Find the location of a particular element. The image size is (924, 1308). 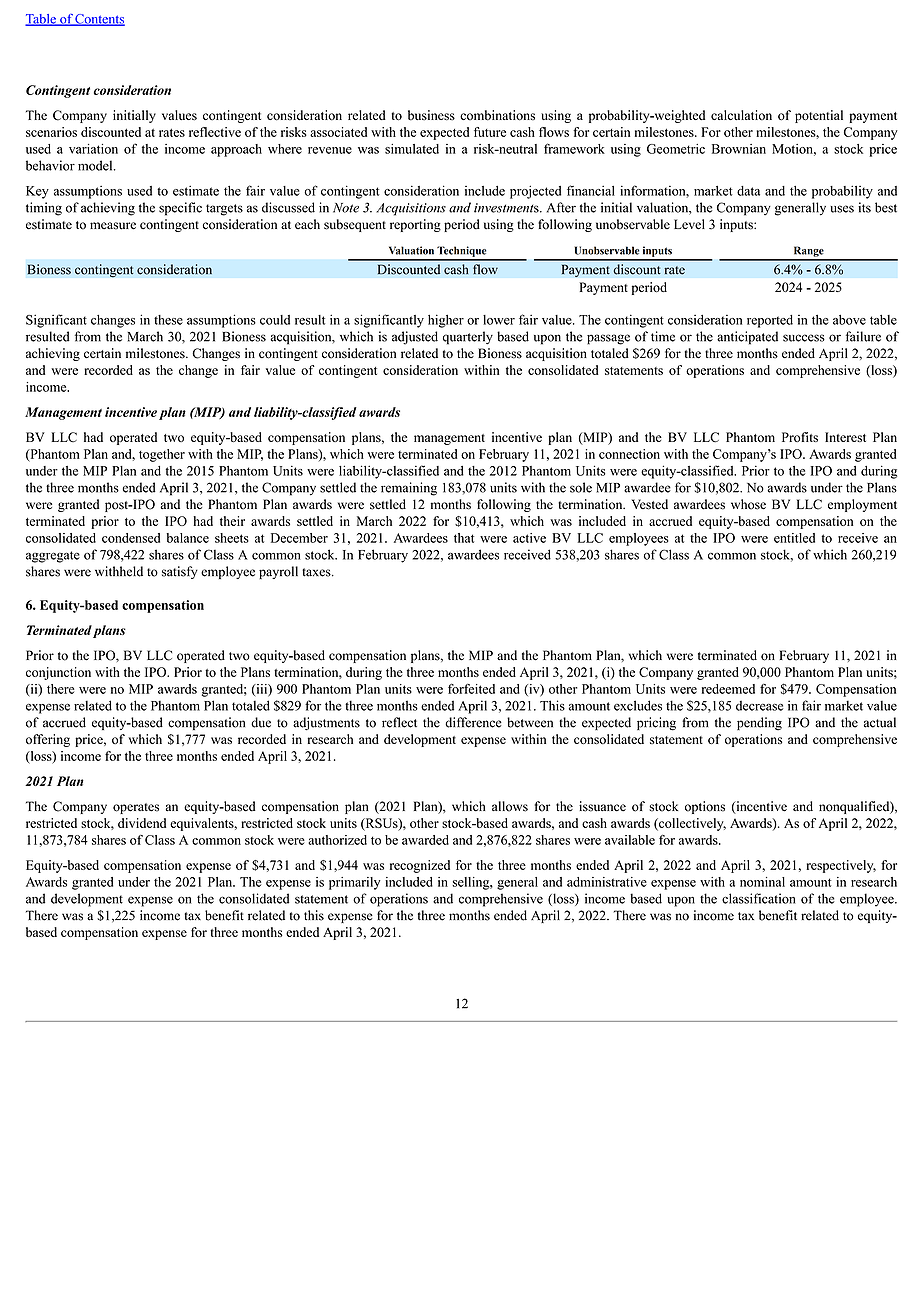

dividend is located at coordinates (142, 823).
